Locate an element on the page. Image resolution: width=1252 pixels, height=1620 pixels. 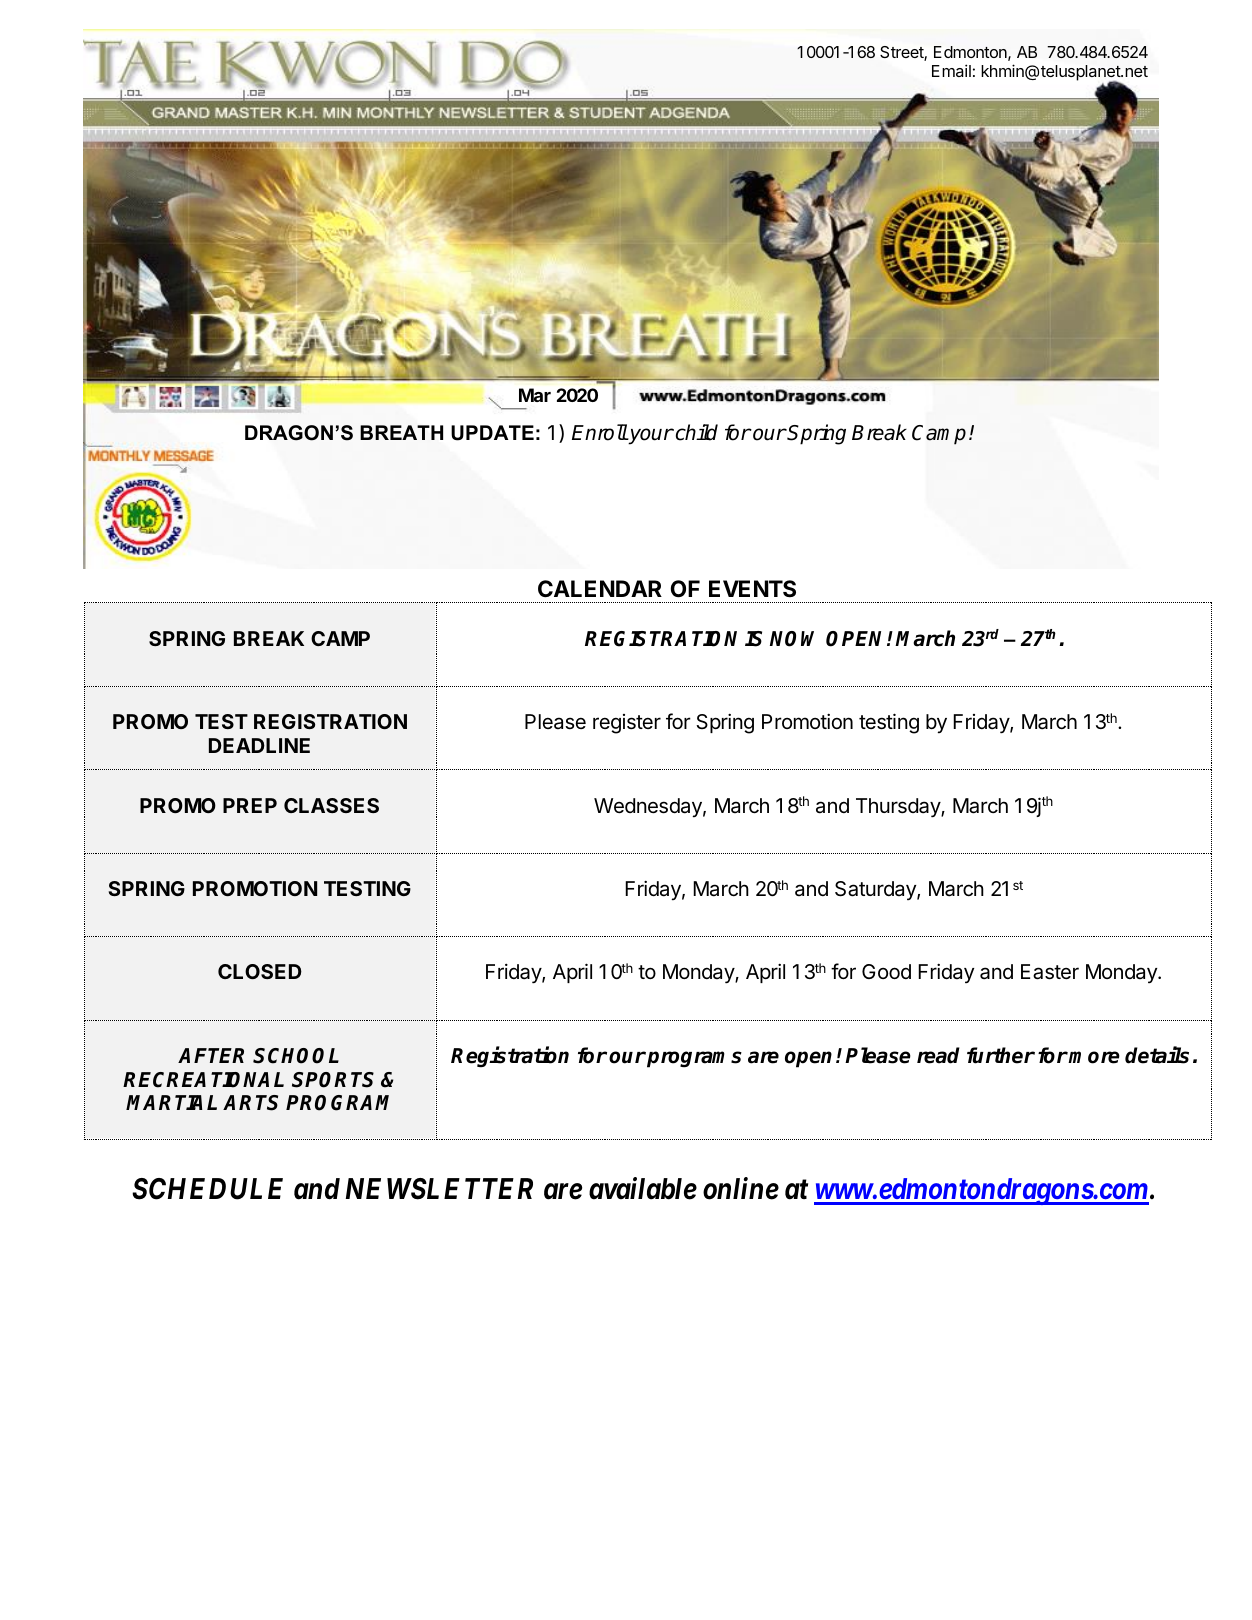
child is located at coordinates (695, 432).
